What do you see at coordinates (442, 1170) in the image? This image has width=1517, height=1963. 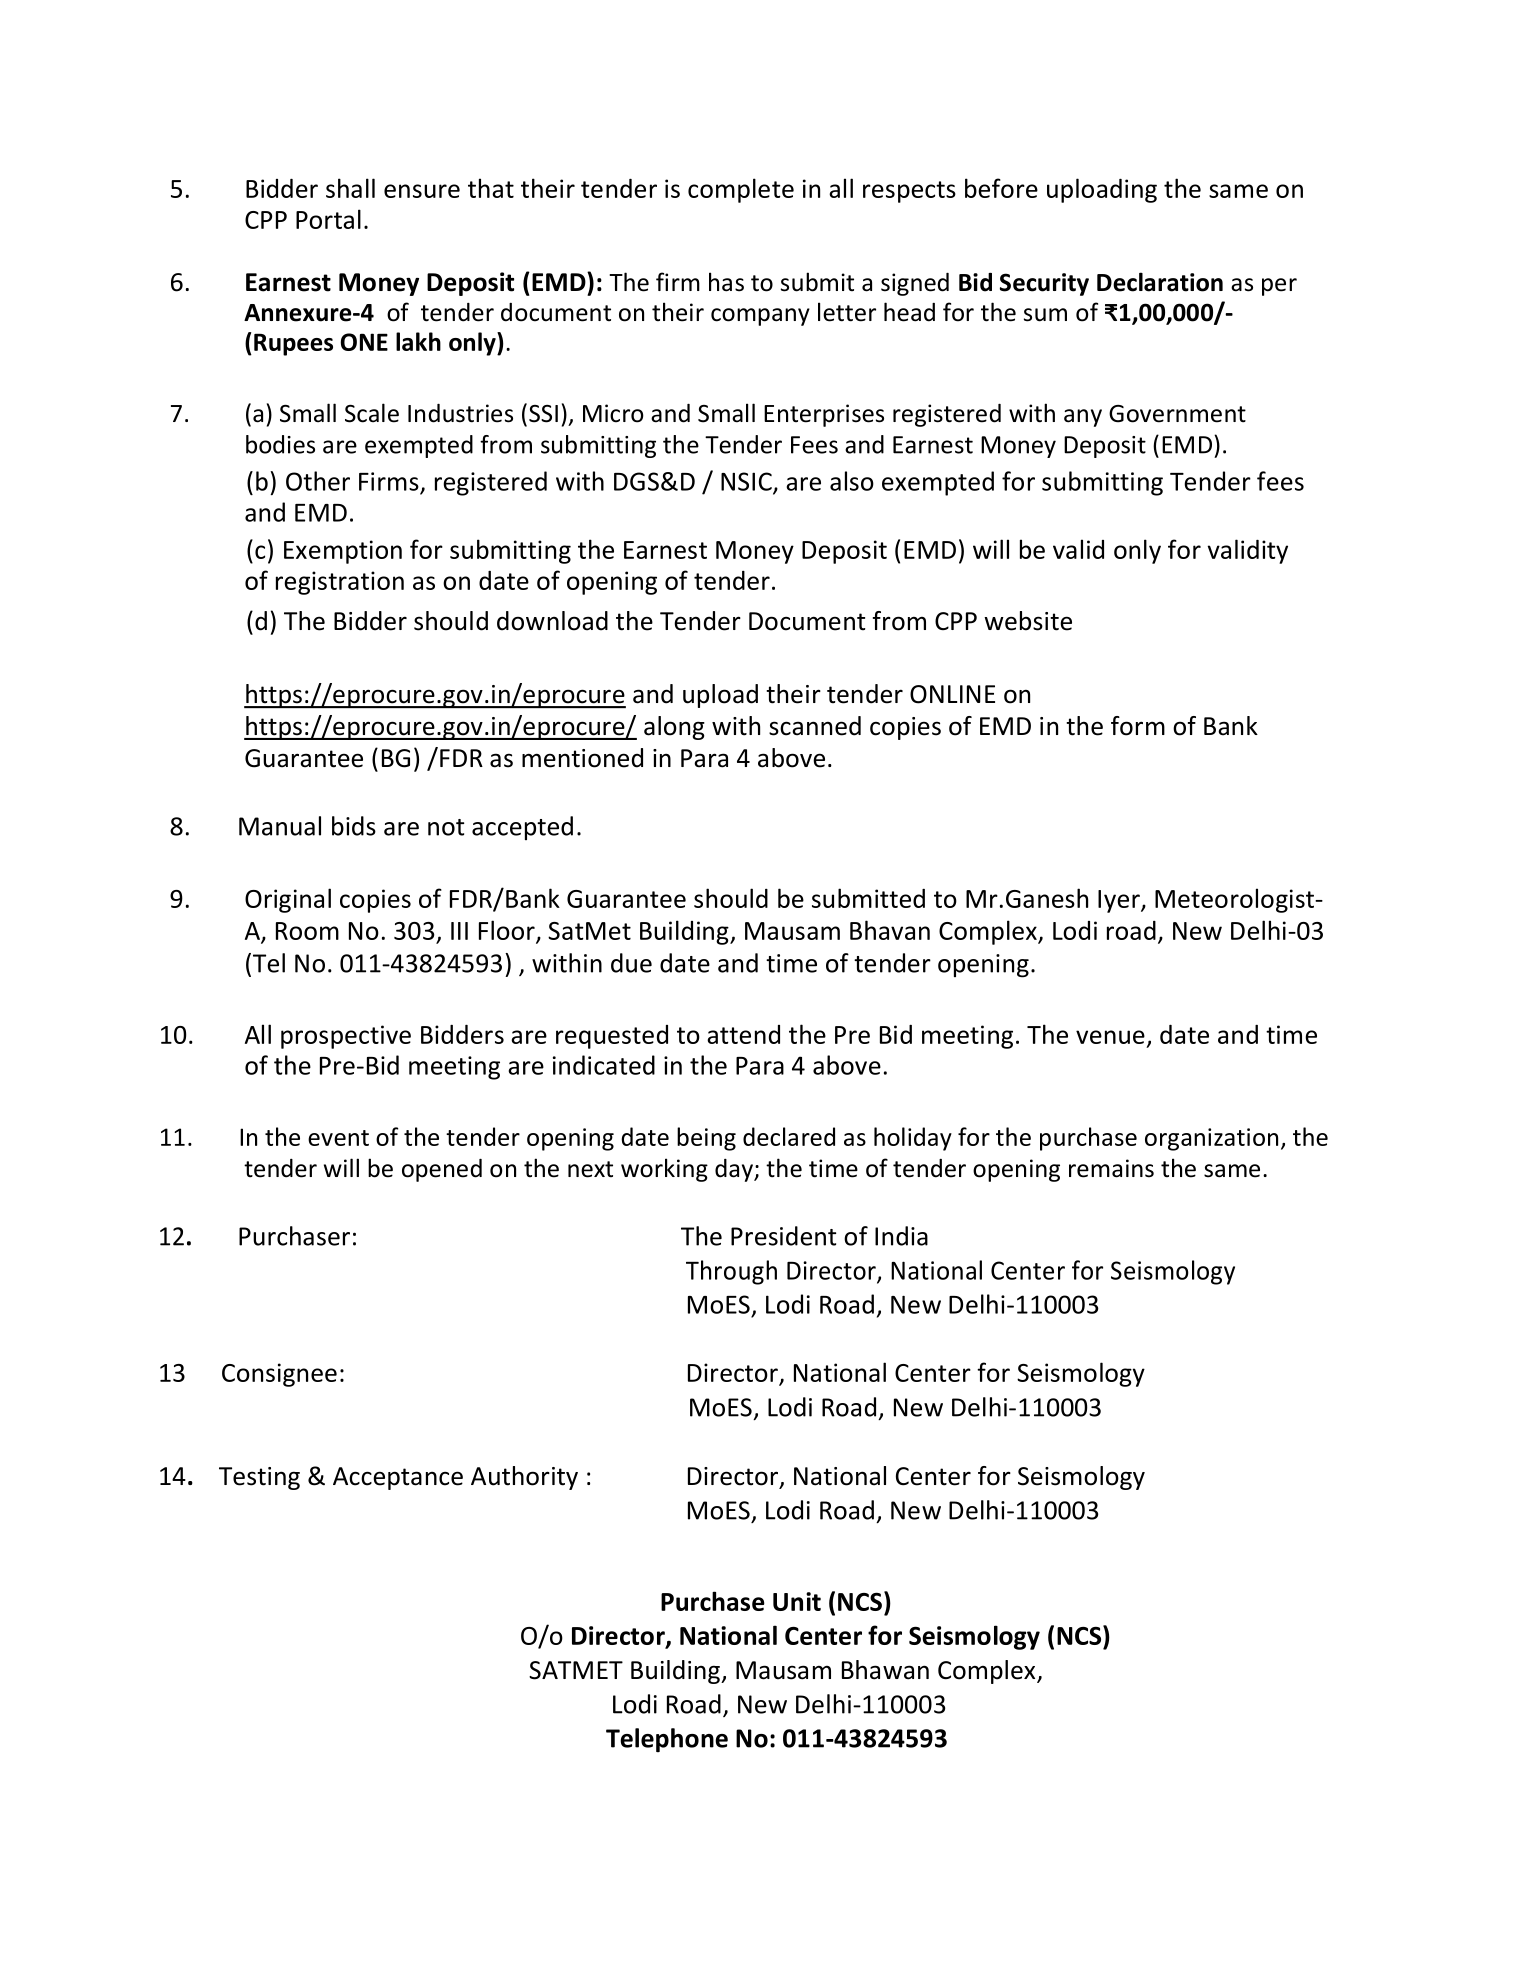 I see `opened` at bounding box center [442, 1170].
